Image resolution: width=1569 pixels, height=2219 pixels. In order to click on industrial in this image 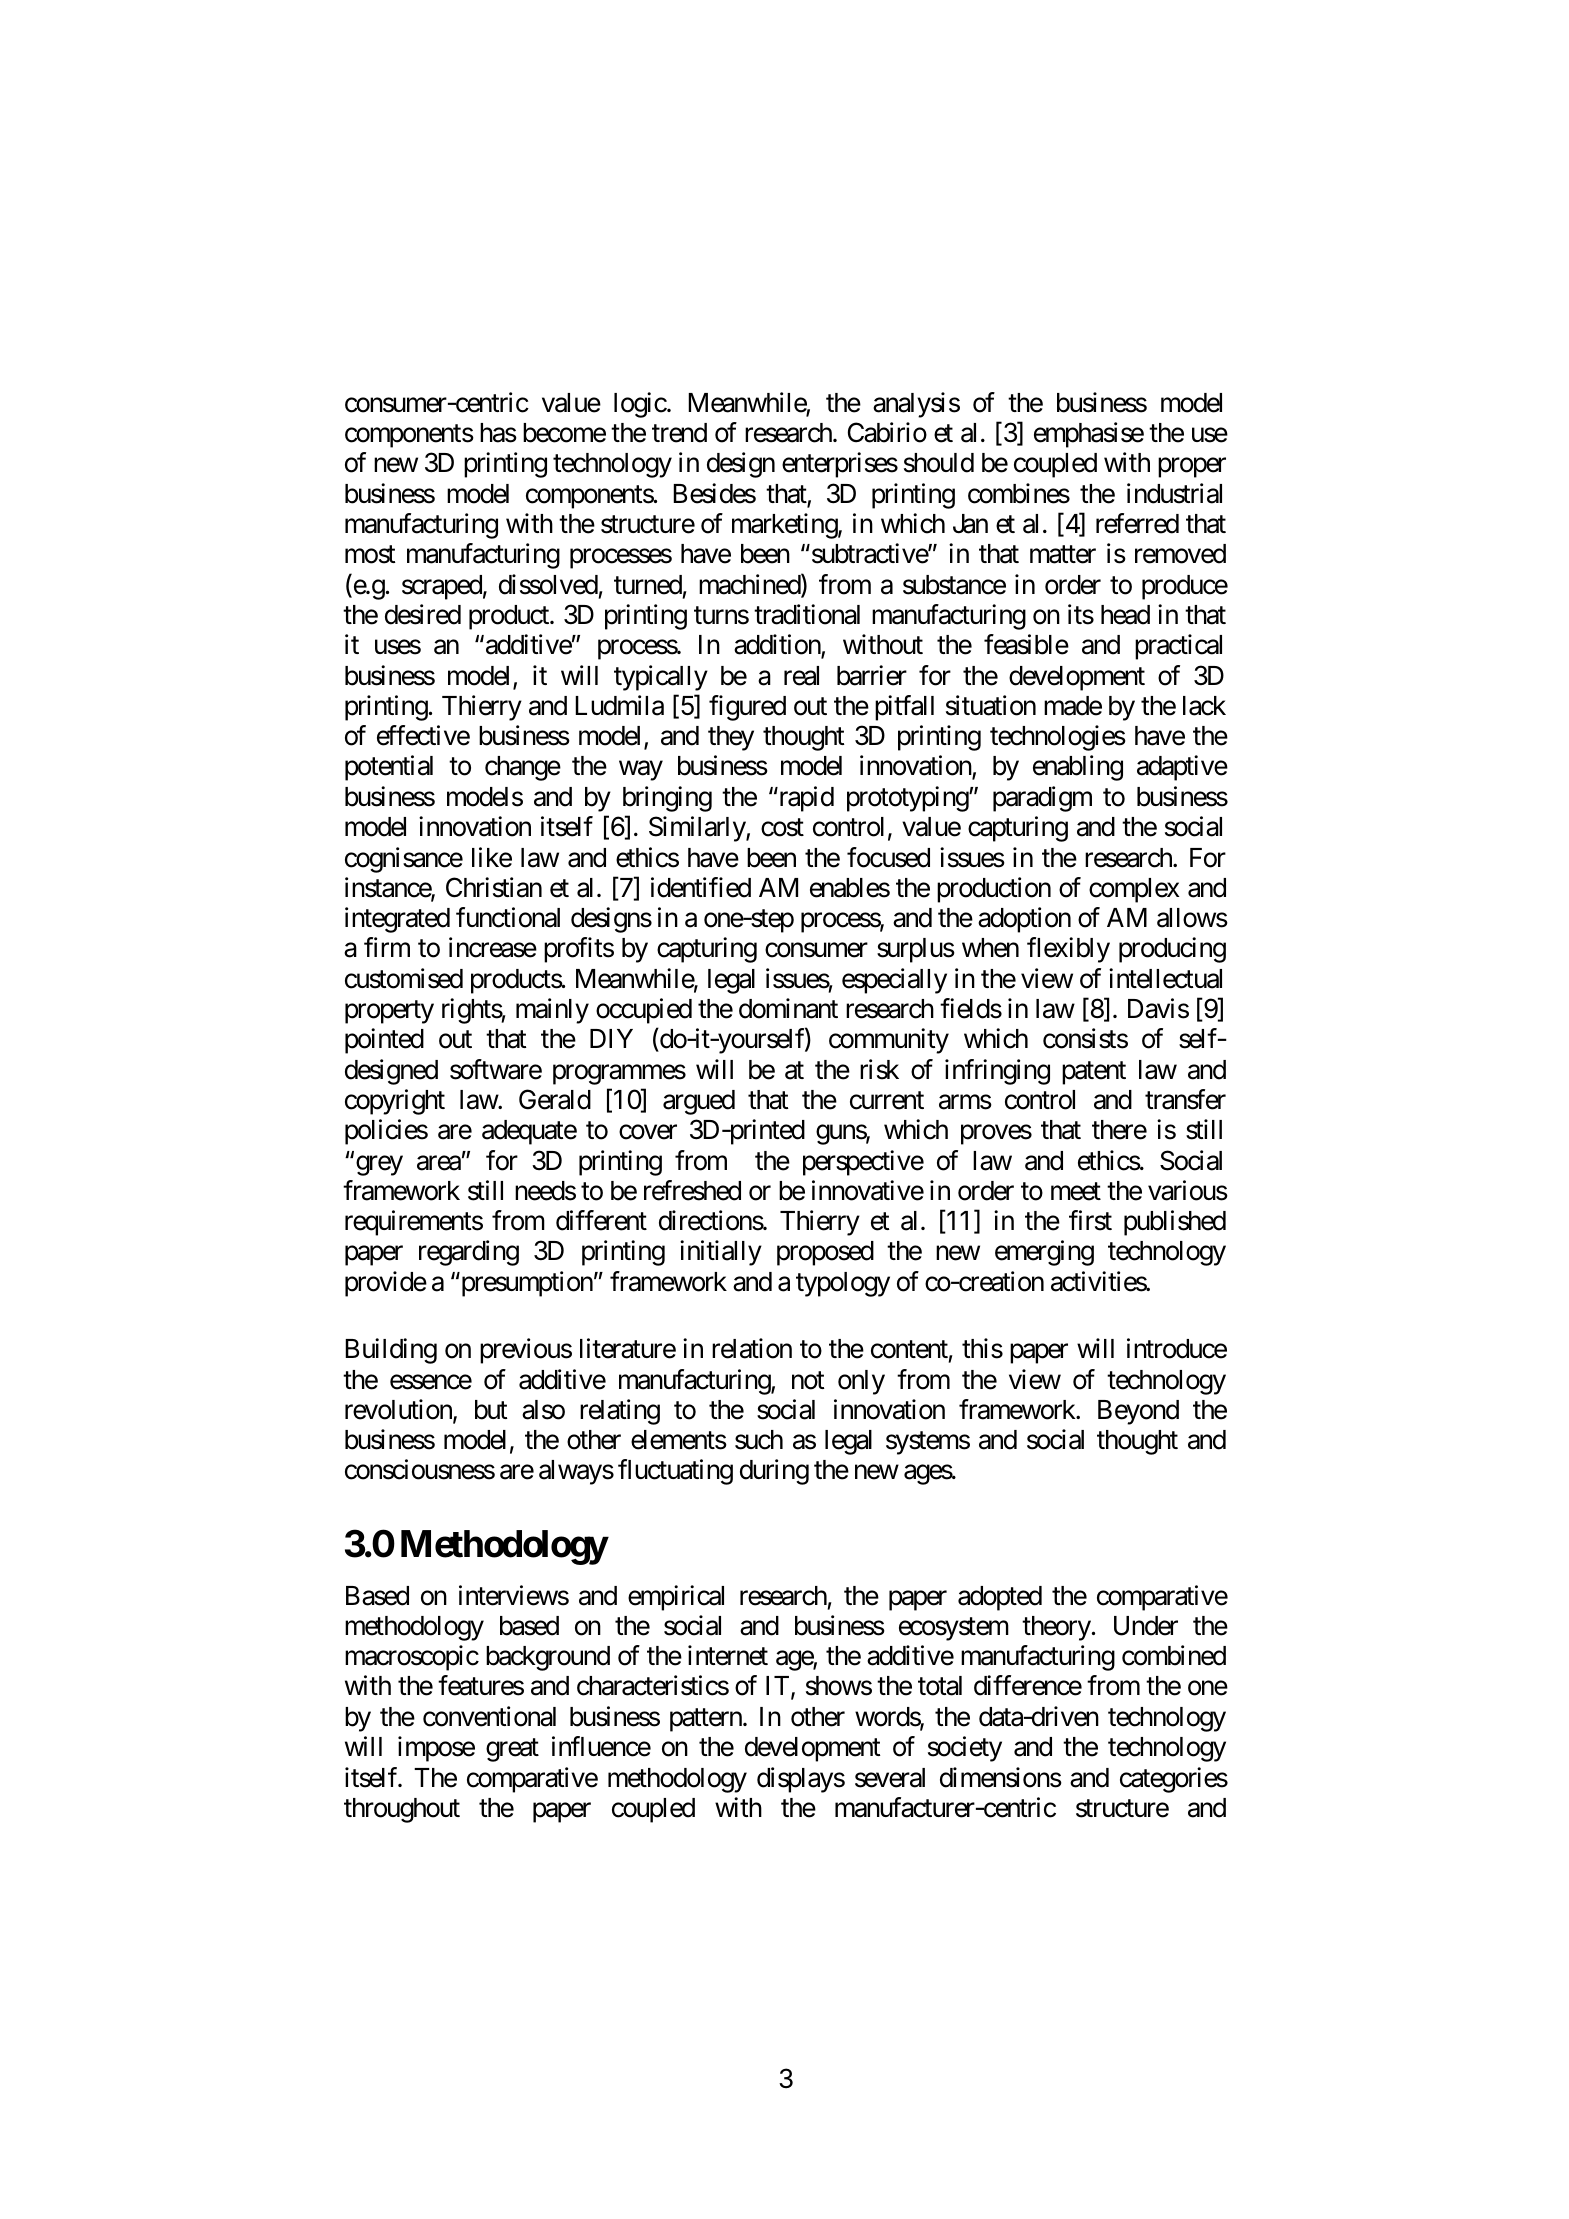, I will do `click(1174, 493)`.
